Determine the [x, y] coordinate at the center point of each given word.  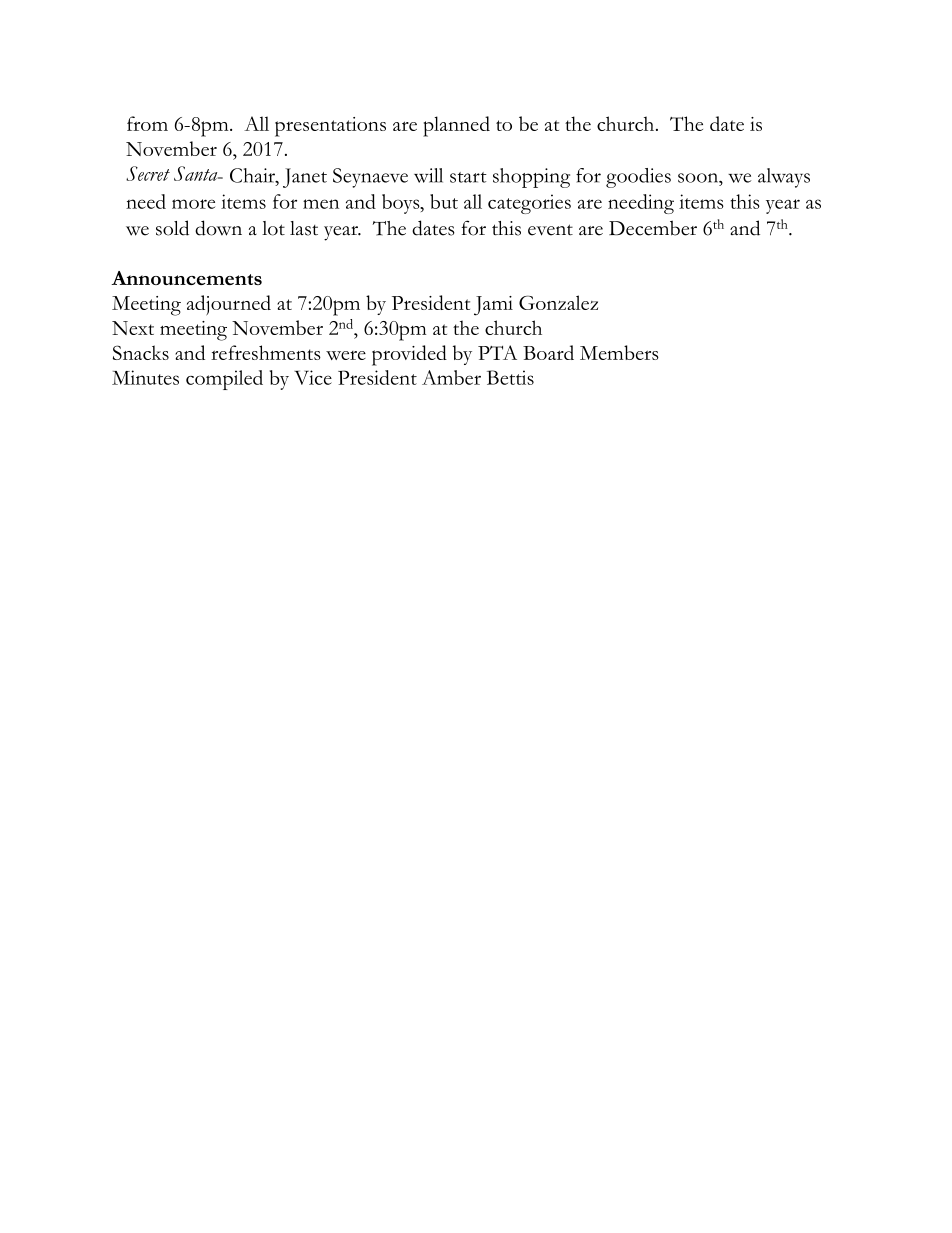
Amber [451, 377]
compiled [224, 380]
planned [456, 126]
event [550, 230]
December [653, 228]
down [218, 228]
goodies [638, 178]
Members [619, 352]
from [147, 123]
